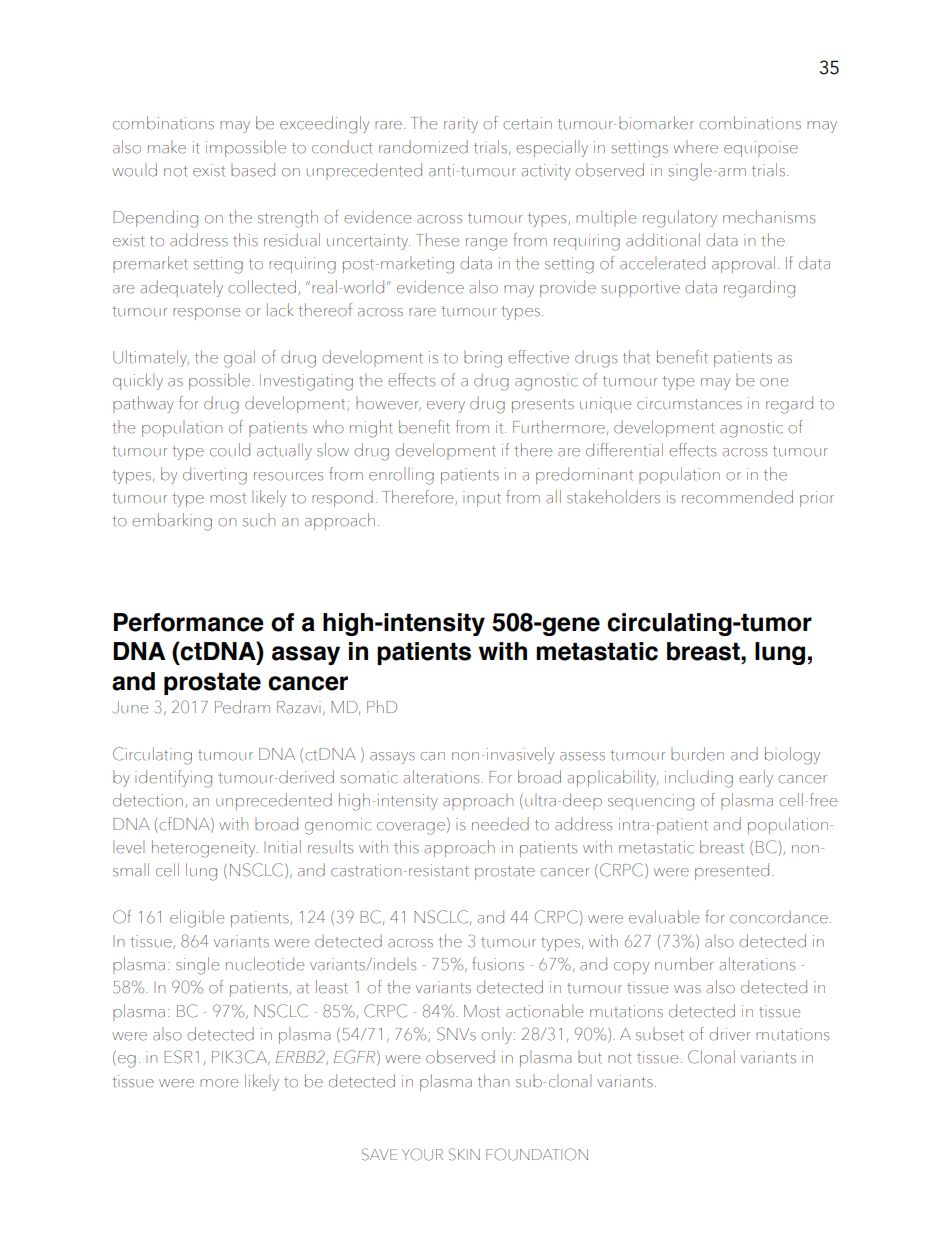 The width and height of the screenshot is (952, 1233). What do you see at coordinates (482, 499) in the screenshot?
I see `input` at bounding box center [482, 499].
